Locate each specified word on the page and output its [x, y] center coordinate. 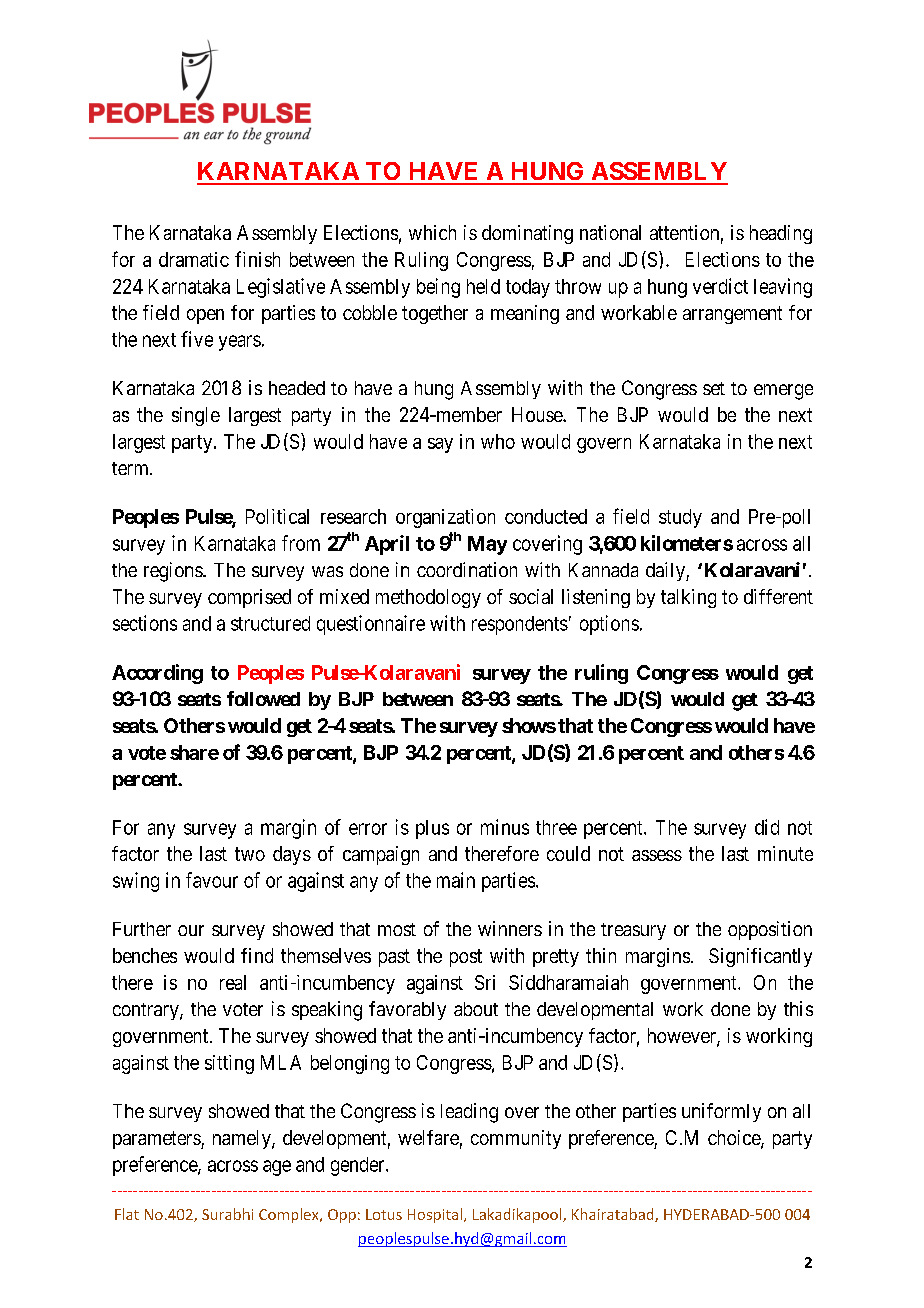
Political [277, 516]
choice [735, 1139]
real [233, 982]
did [767, 827]
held [483, 286]
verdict [720, 286]
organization [445, 518]
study [680, 518]
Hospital [436, 1215]
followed [263, 698]
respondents [520, 625]
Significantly [760, 957]
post [466, 958]
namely [243, 1139]
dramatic [194, 259]
